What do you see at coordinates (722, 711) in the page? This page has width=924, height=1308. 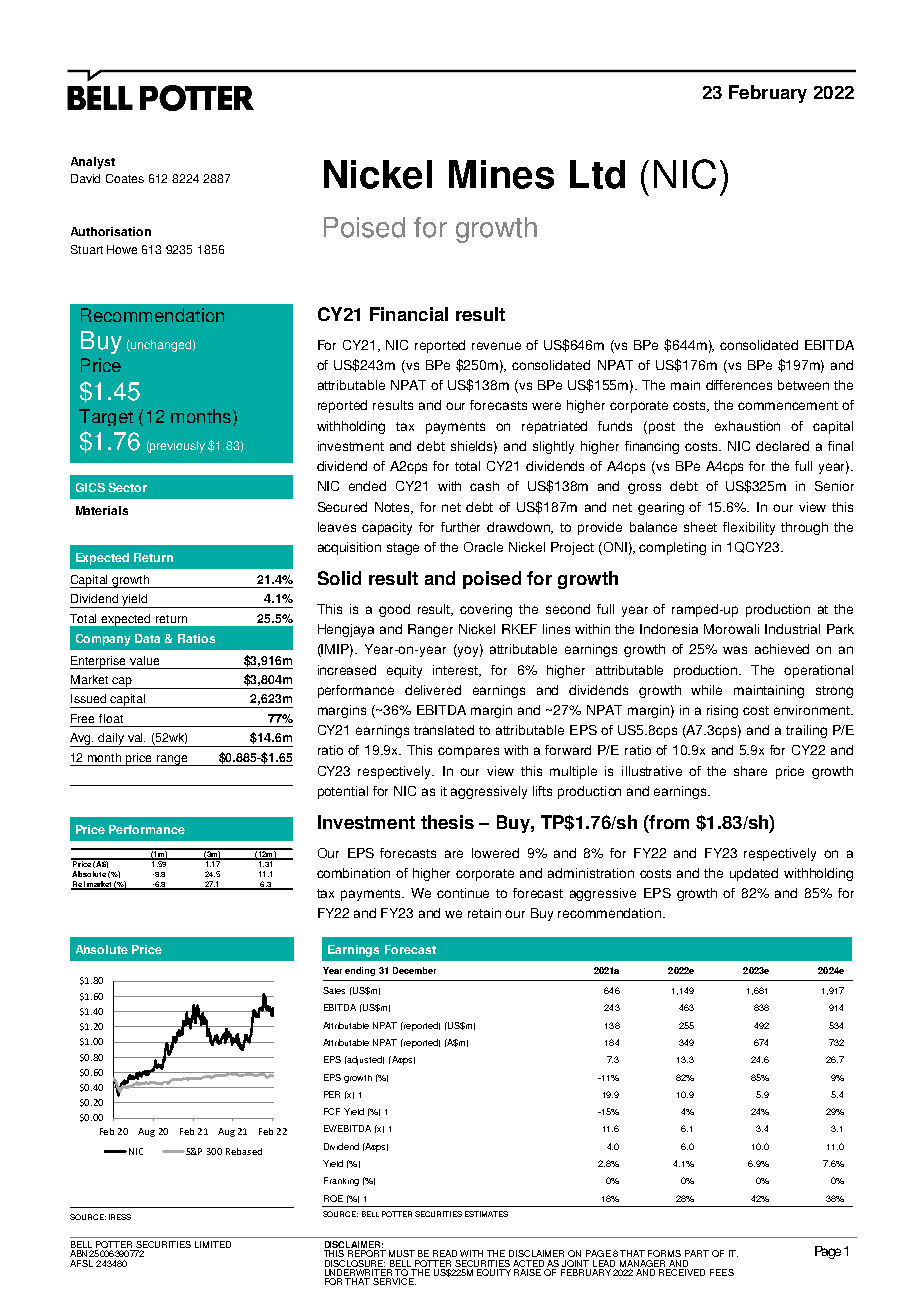 I see `rising` at bounding box center [722, 711].
